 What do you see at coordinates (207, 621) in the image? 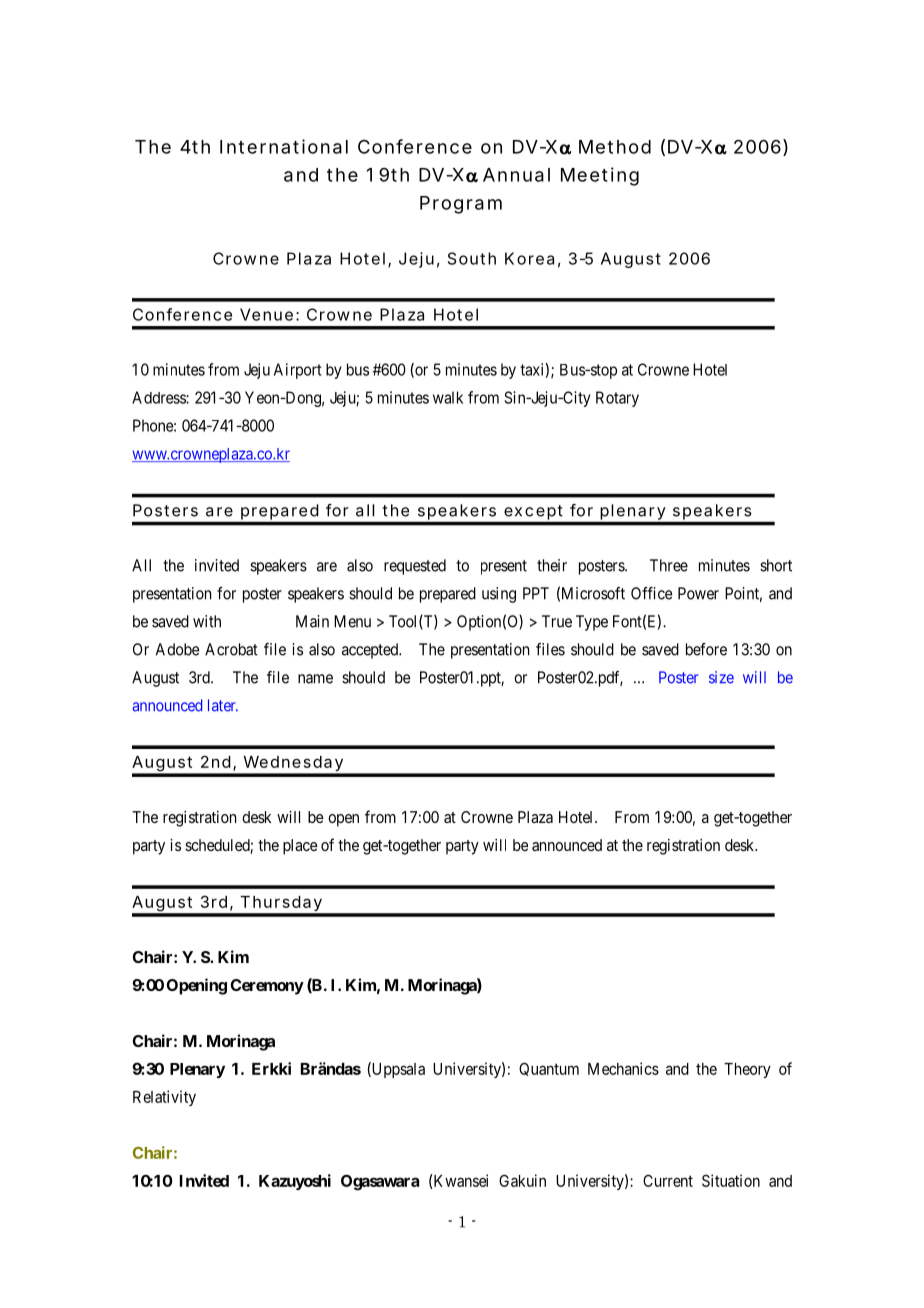
I see `with` at bounding box center [207, 621].
